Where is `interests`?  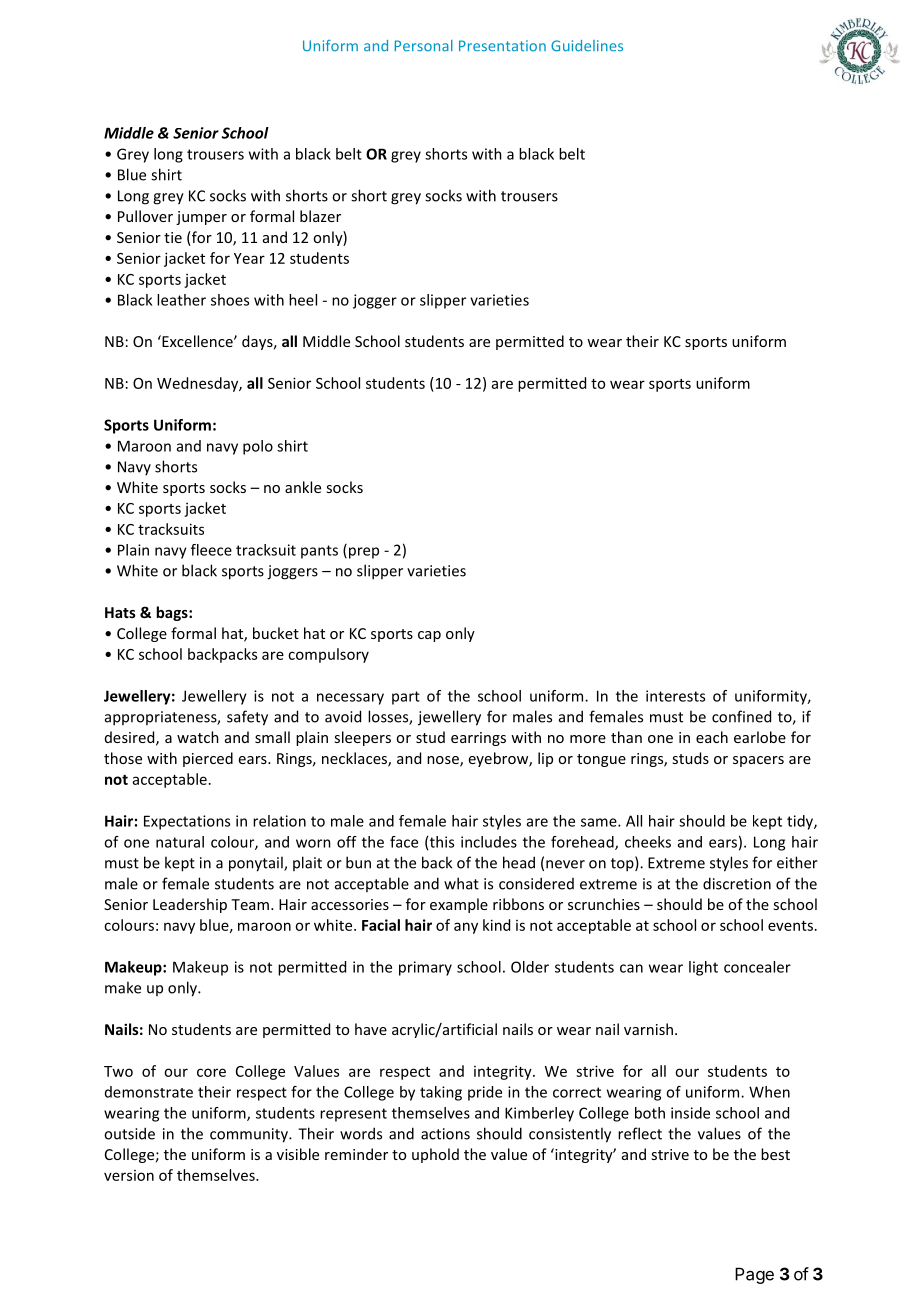 interests is located at coordinates (675, 696).
